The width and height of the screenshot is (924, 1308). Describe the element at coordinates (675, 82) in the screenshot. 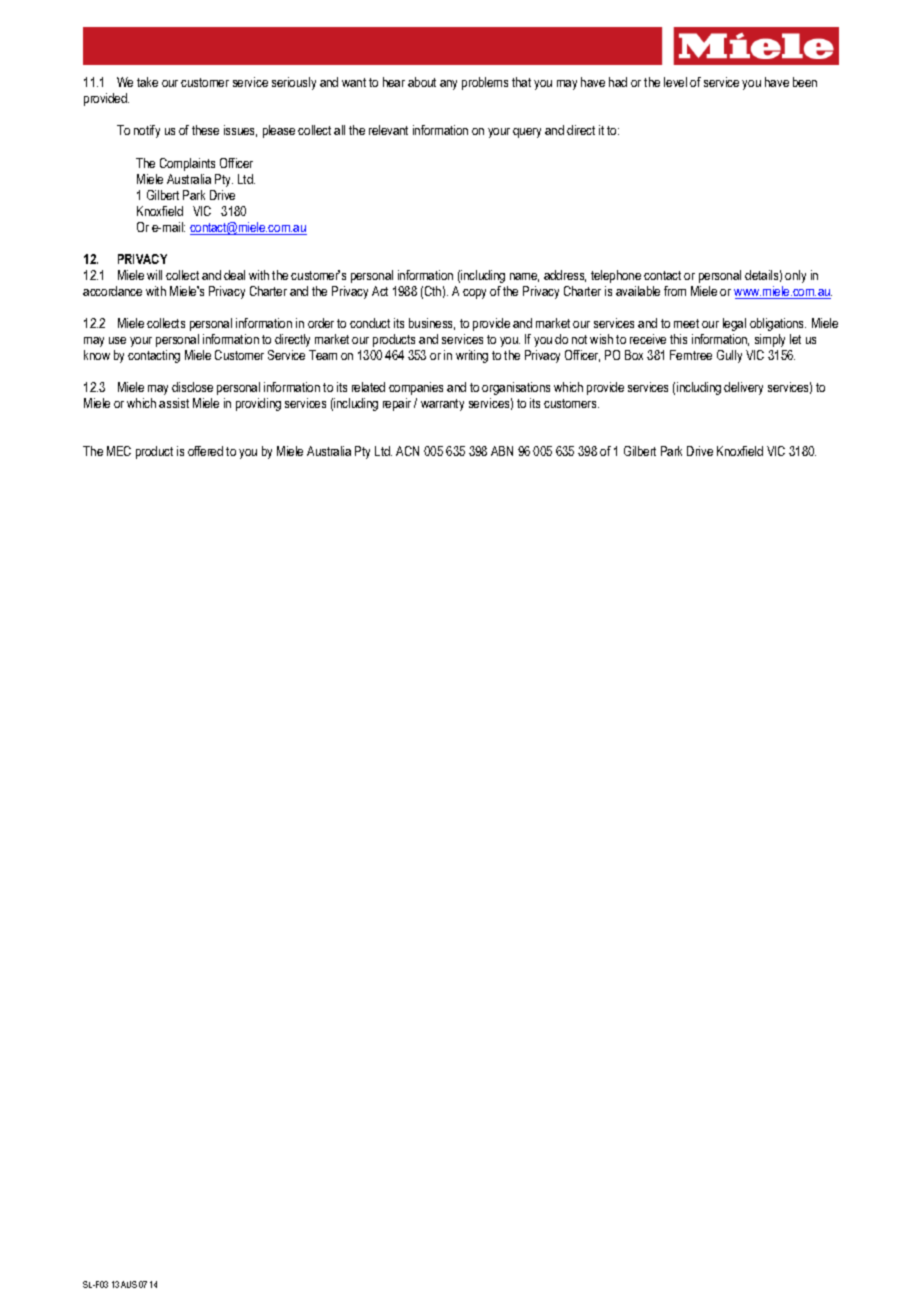

I see `level` at that location.
